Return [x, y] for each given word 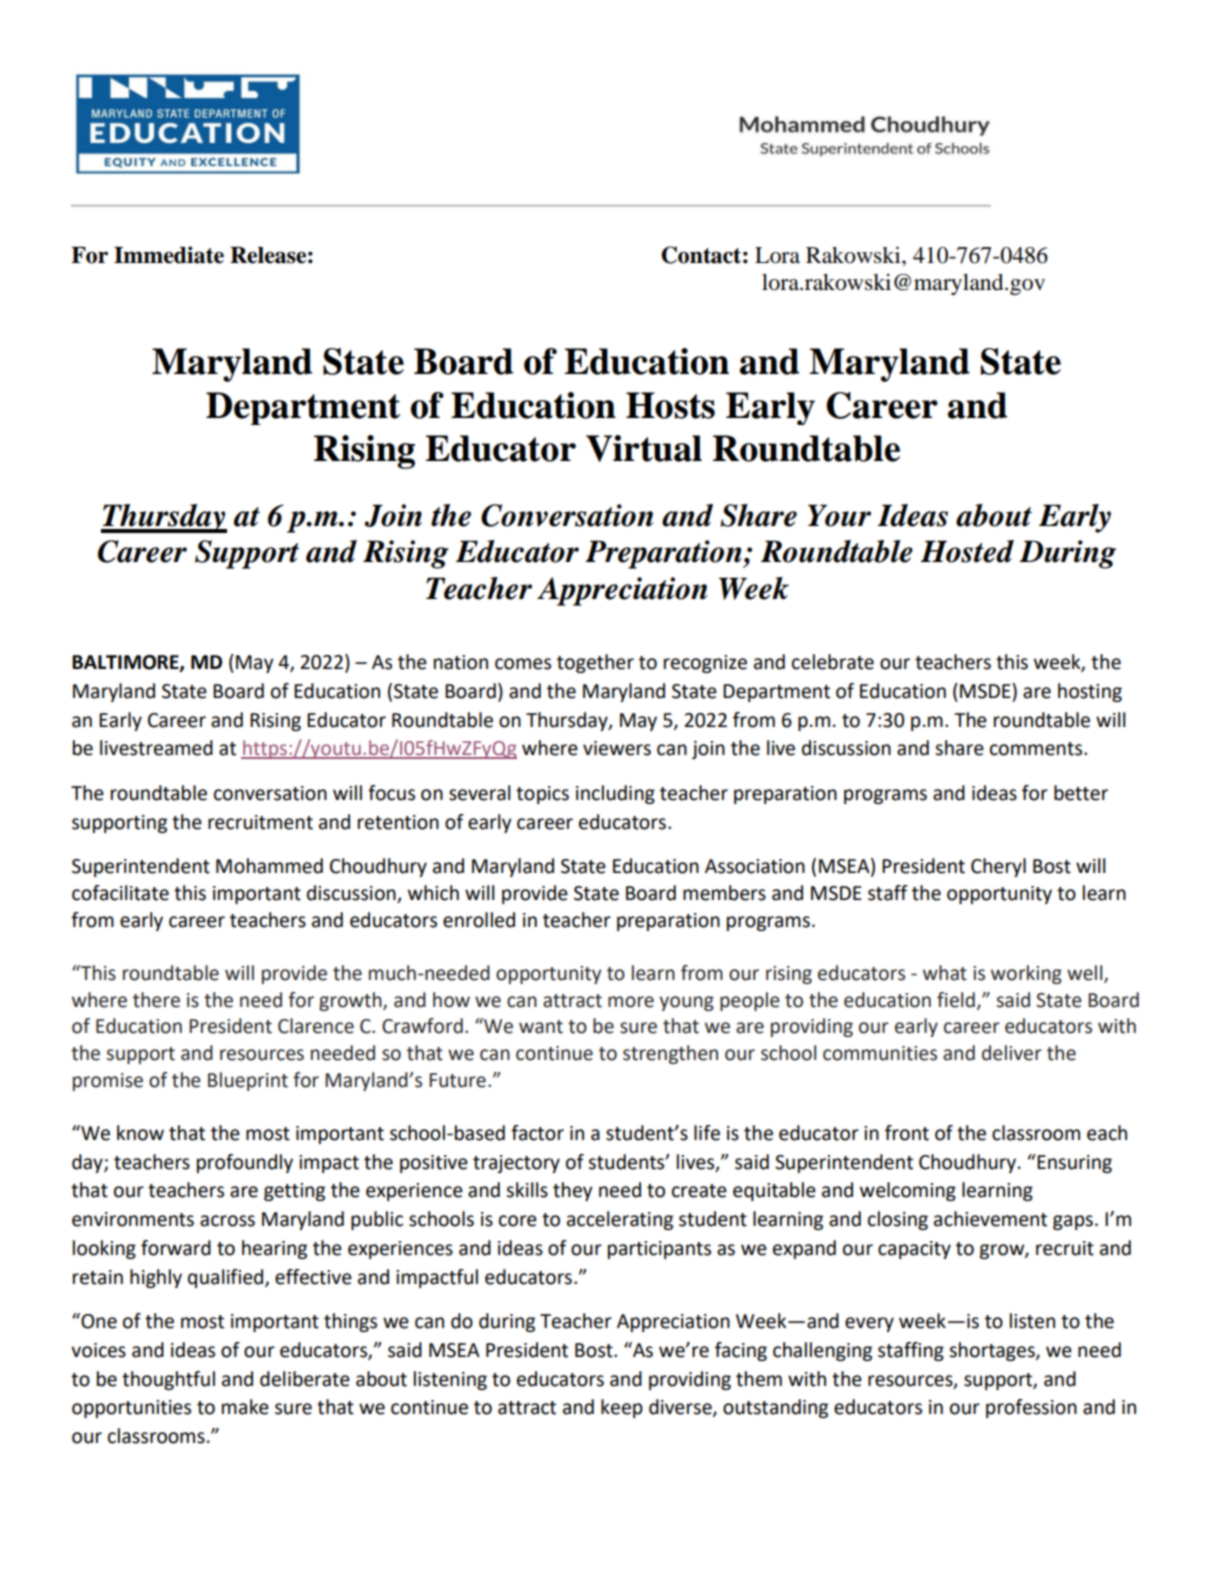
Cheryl [998, 867]
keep [622, 1408]
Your [839, 515]
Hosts [670, 405]
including [615, 794]
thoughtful [168, 1380]
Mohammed [269, 866]
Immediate [169, 255]
